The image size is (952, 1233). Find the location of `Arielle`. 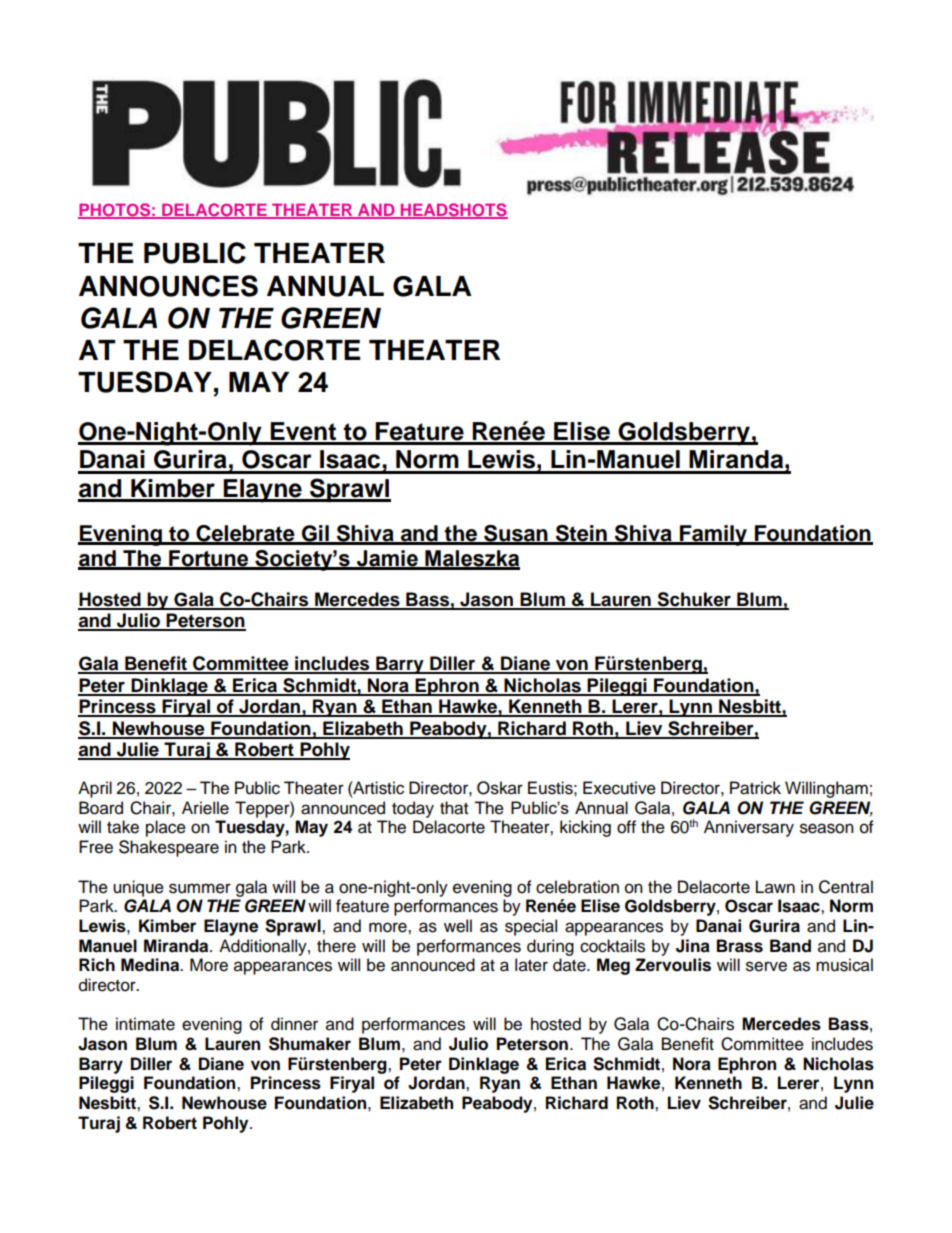

Arielle is located at coordinates (205, 808).
